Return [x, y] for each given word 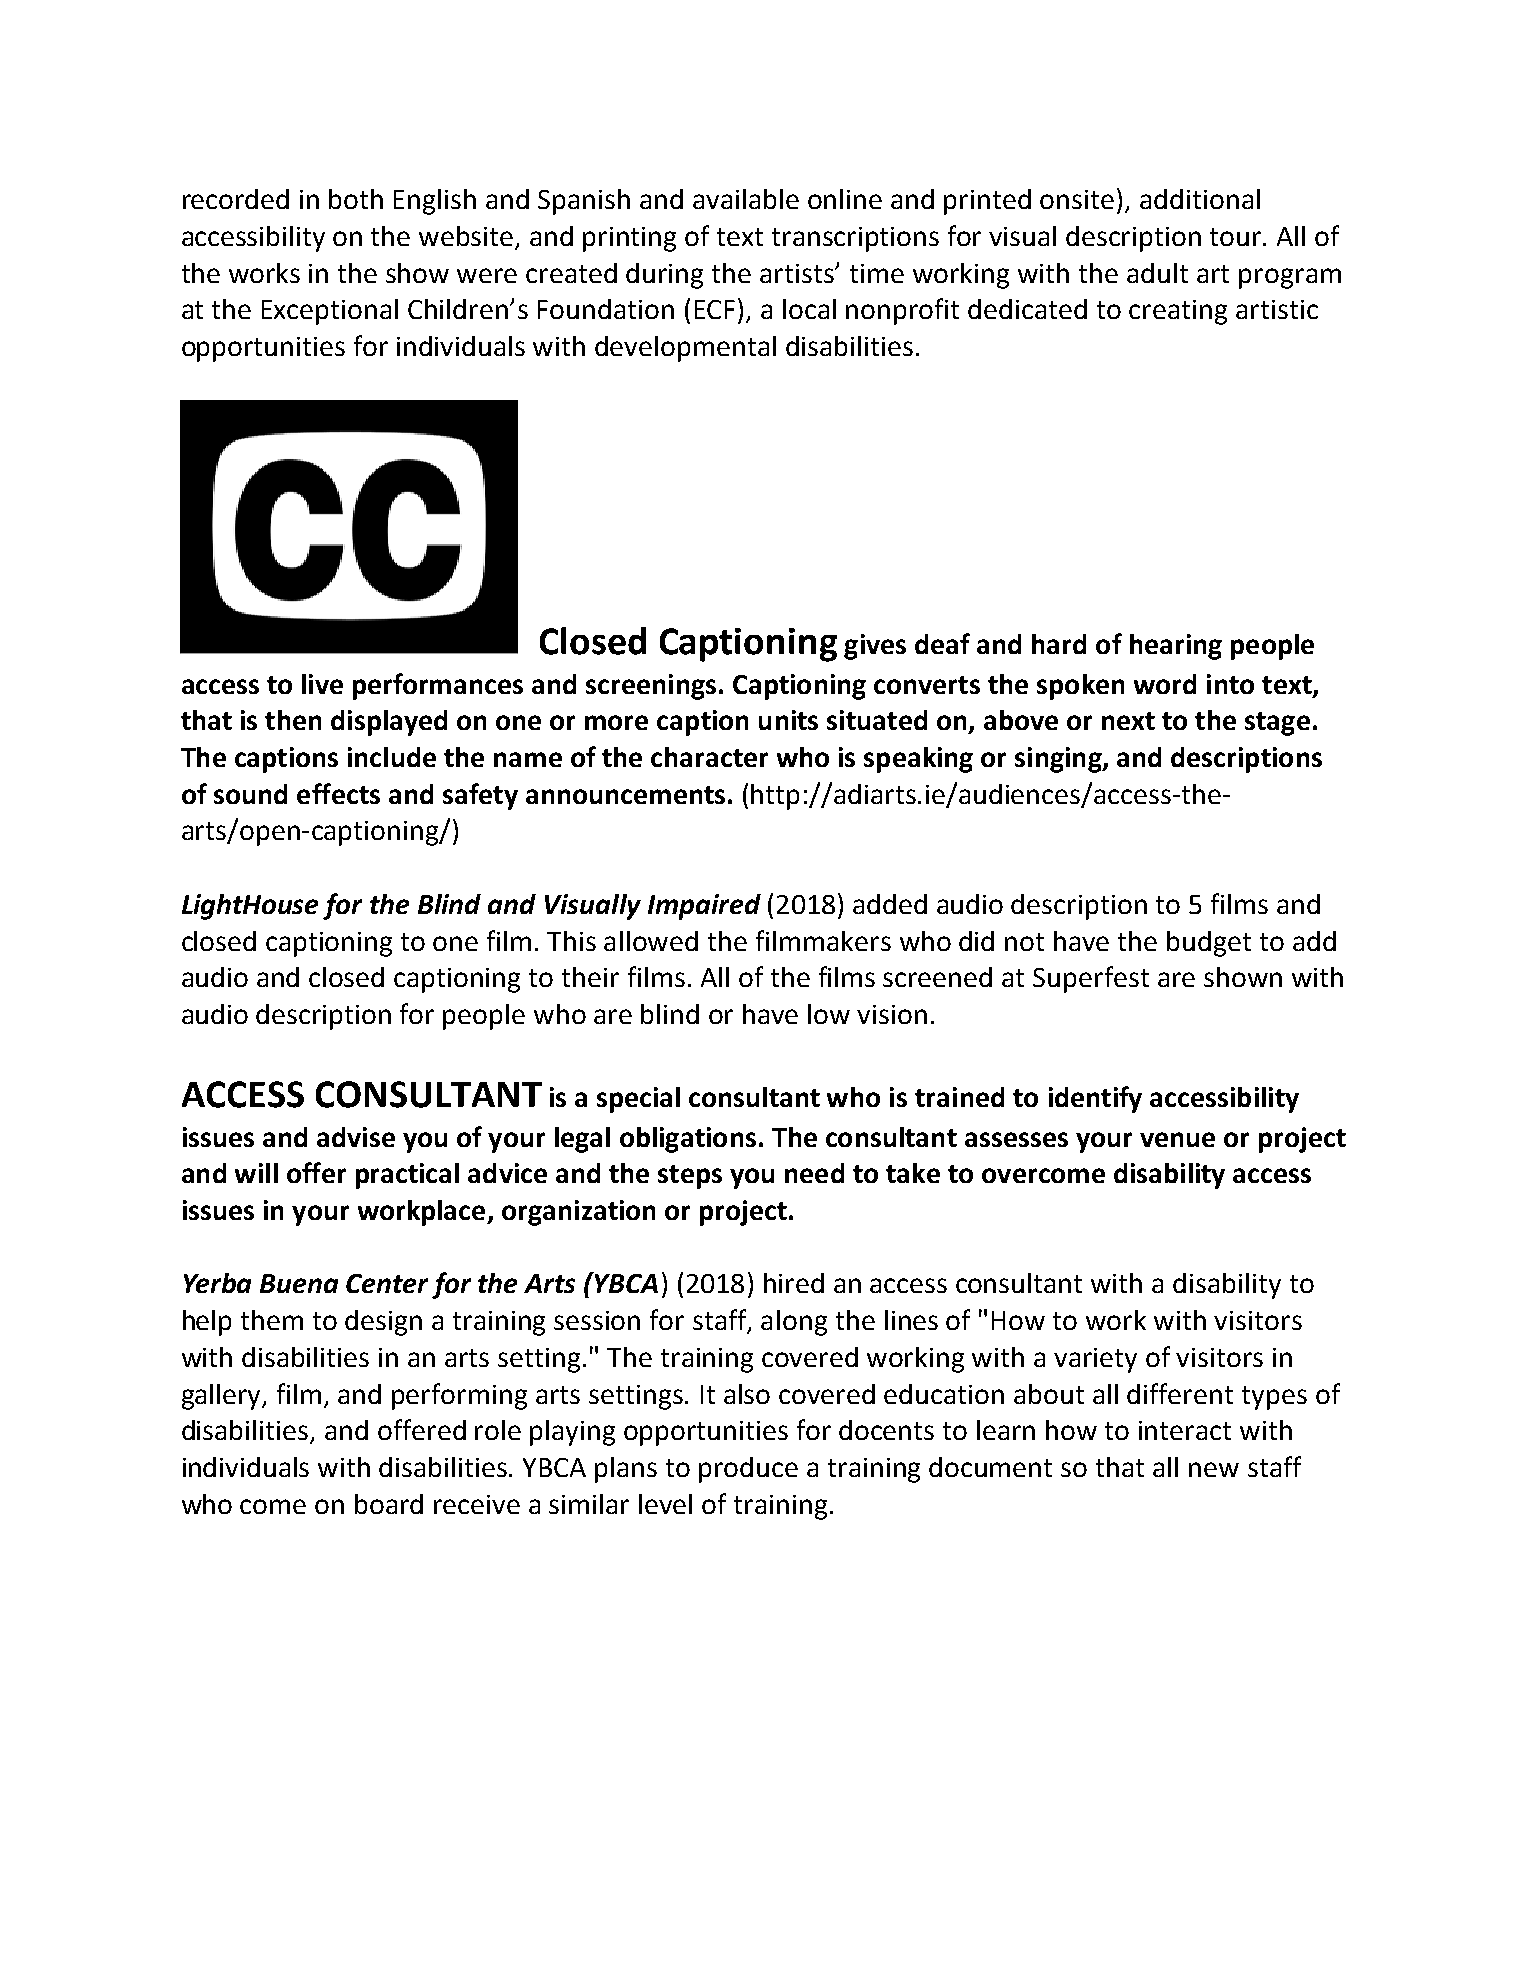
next [1128, 721]
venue [1177, 1139]
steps [690, 1177]
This [571, 941]
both [356, 199]
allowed [651, 941]
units [788, 720]
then [293, 720]
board [389, 1504]
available [746, 199]
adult [1157, 273]
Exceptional [330, 312]
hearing [1176, 647]
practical [407, 1176]
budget [1209, 944]
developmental [685, 349]
